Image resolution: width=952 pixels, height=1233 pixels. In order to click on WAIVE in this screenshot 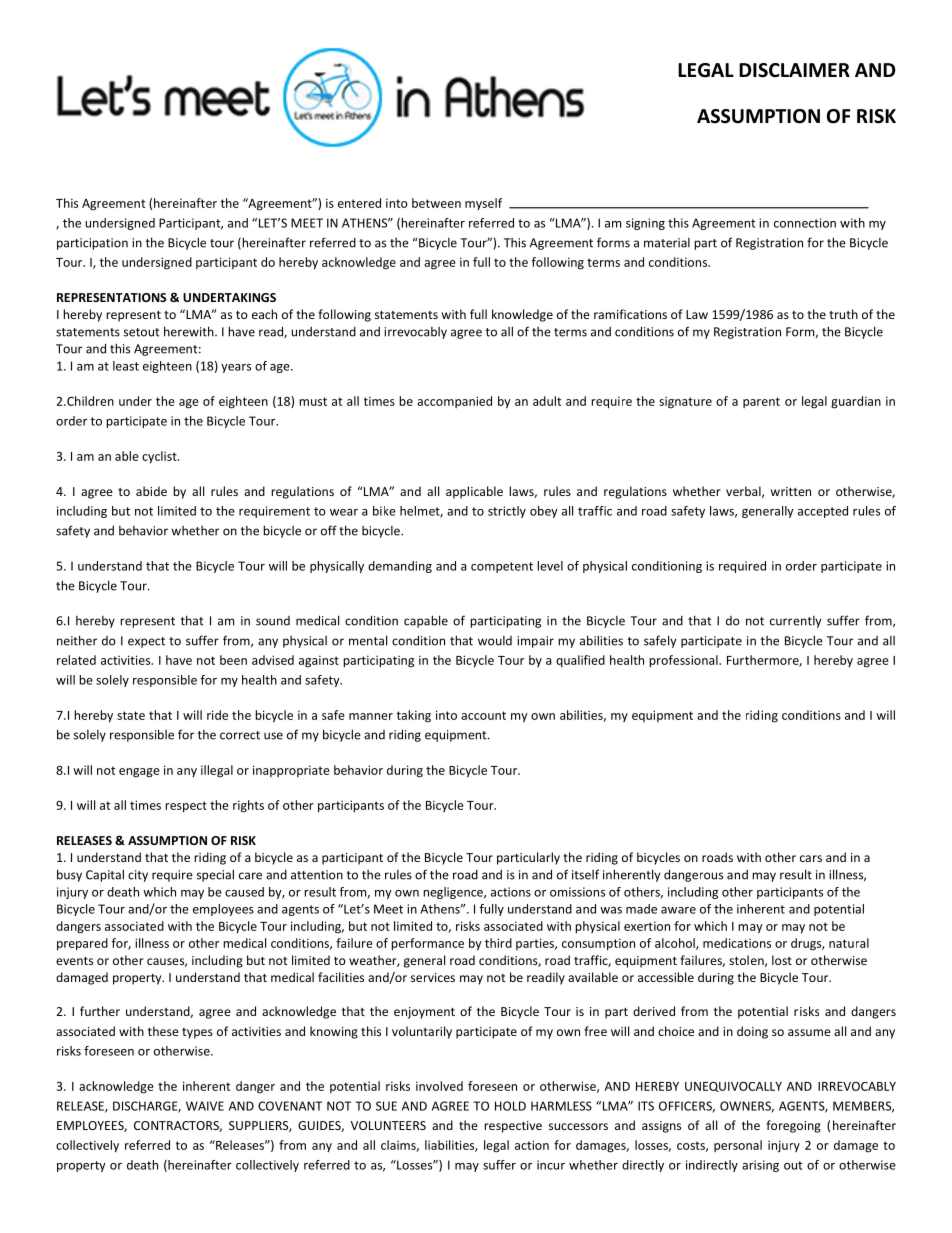, I will do `click(205, 1106)`.
